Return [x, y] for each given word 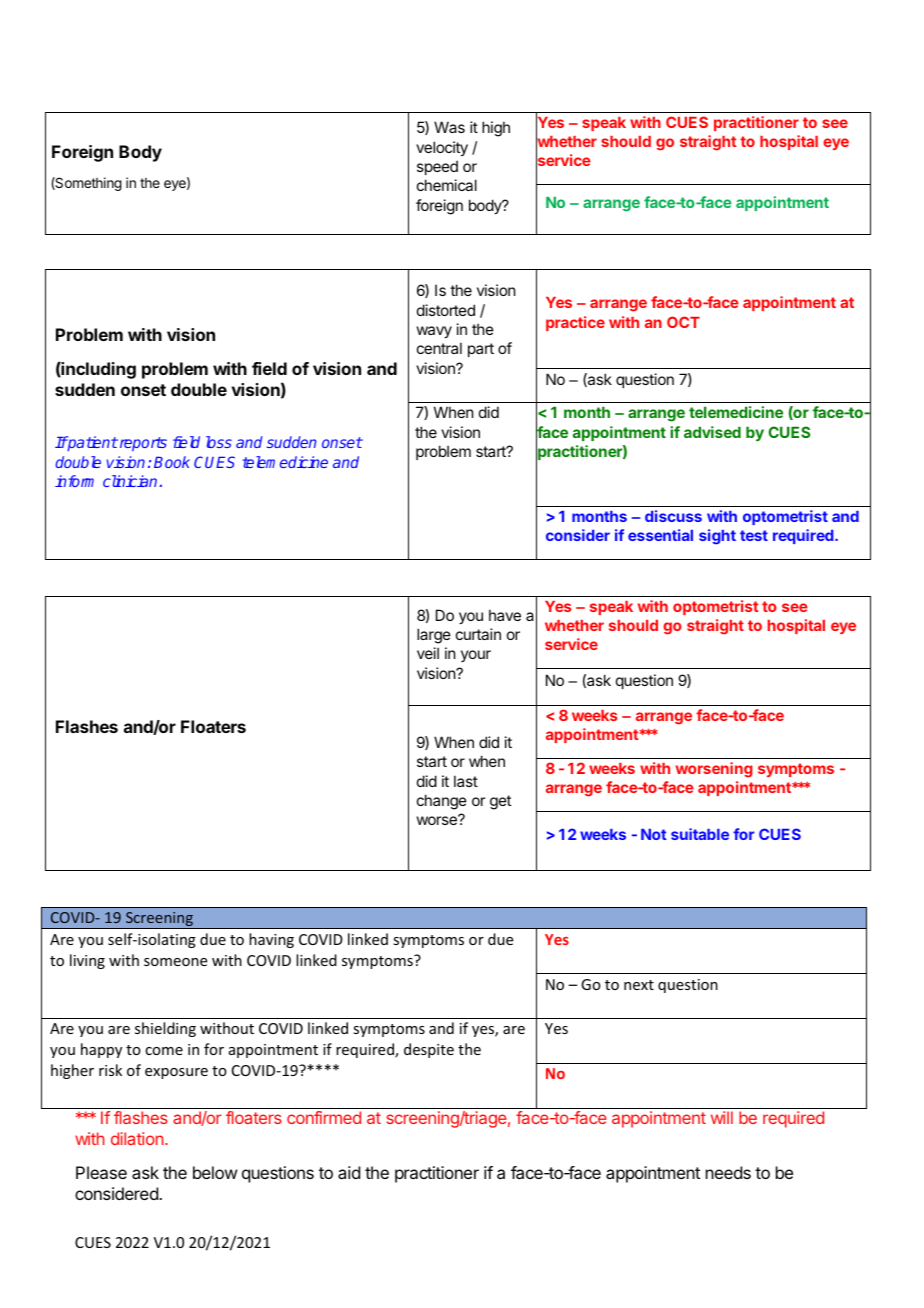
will [722, 1117]
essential [660, 535]
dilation [137, 1138]
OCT [683, 322]
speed [437, 167]
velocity [442, 148]
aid [349, 1172]
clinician [130, 481]
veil [428, 653]
